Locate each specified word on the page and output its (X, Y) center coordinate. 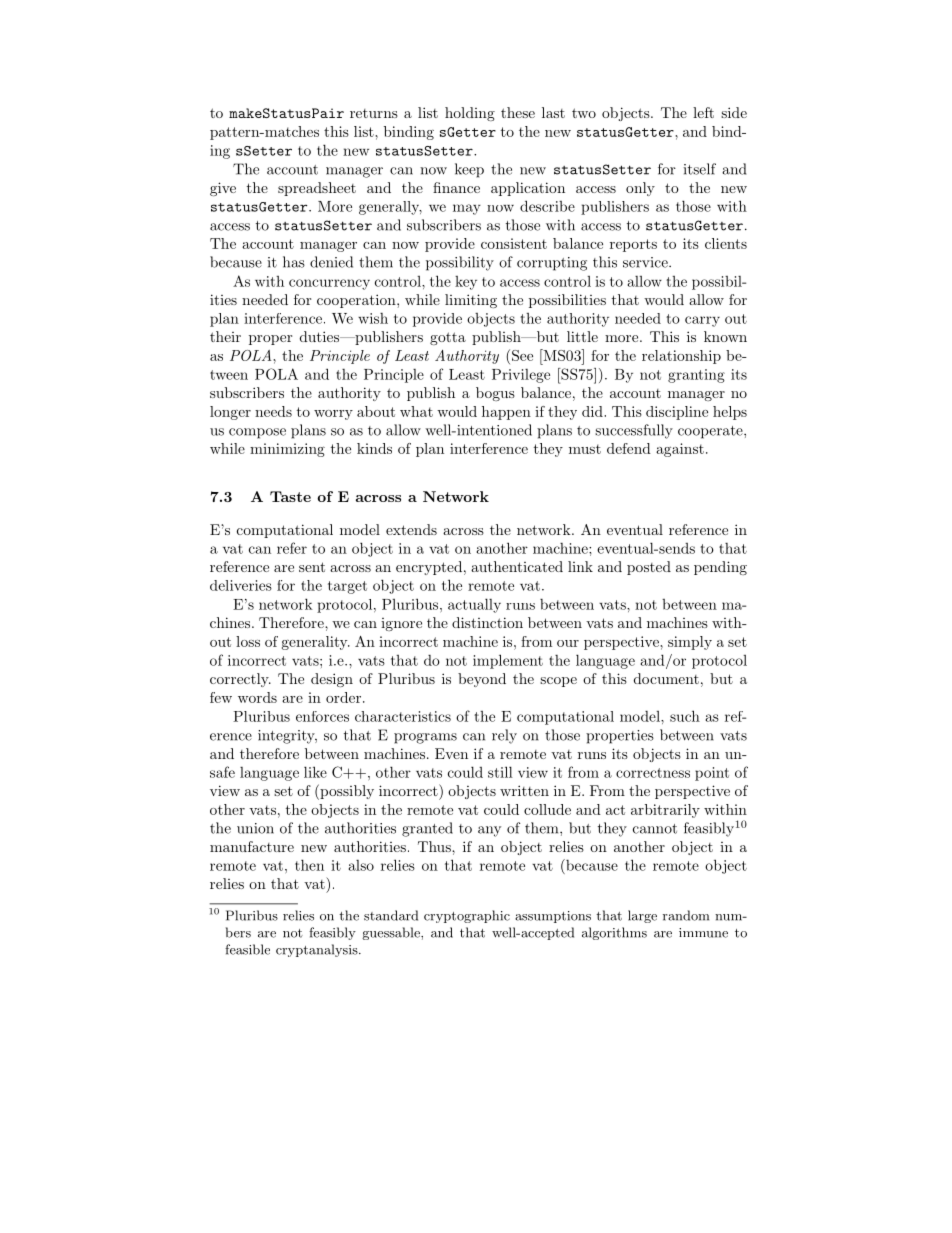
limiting (471, 301)
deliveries (241, 585)
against (680, 450)
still (500, 772)
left (703, 112)
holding (470, 114)
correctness (653, 773)
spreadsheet (317, 189)
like (315, 772)
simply (690, 643)
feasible (247, 949)
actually (474, 605)
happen (506, 413)
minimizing (287, 450)
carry (702, 321)
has (294, 262)
